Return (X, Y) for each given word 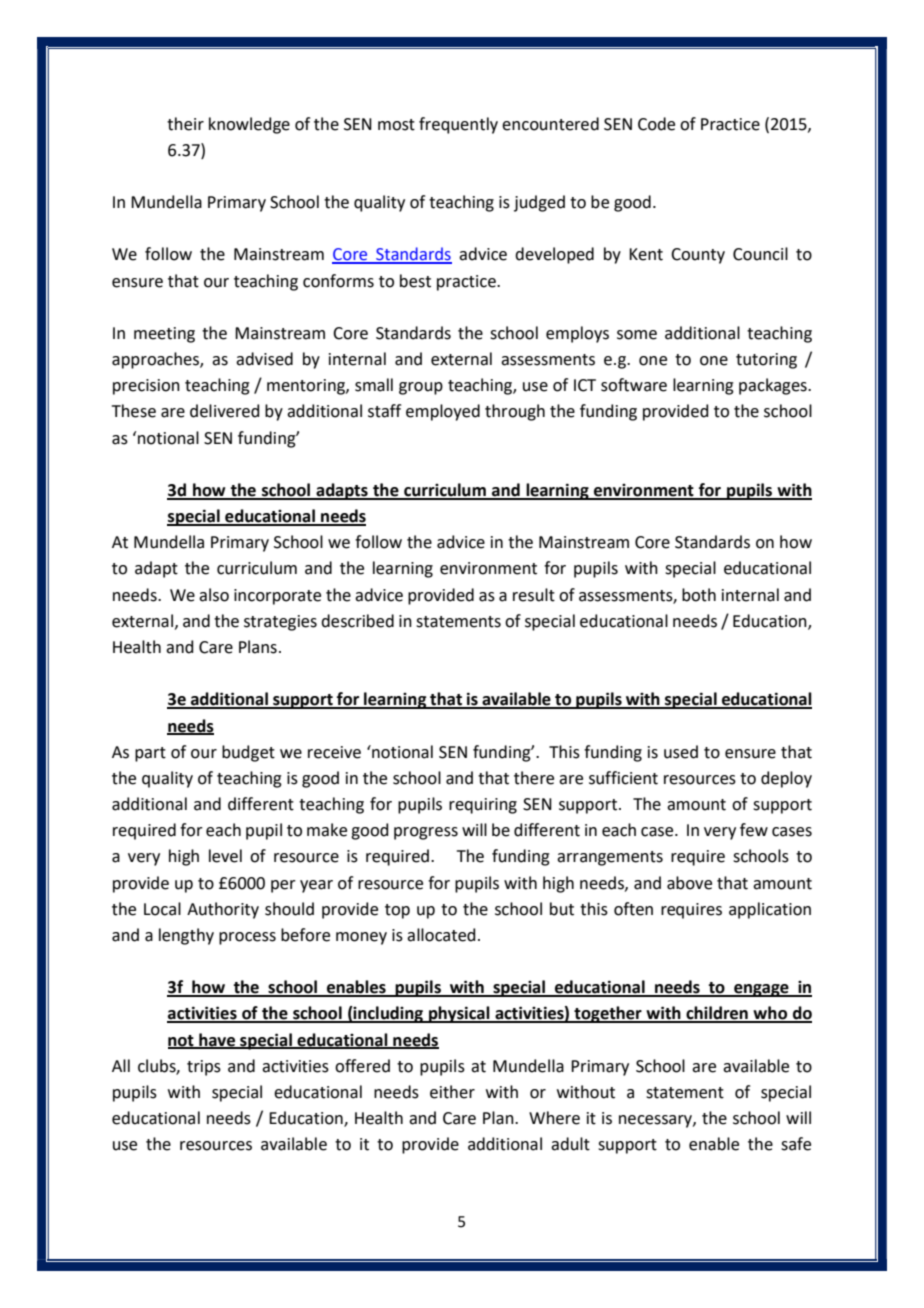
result (534, 595)
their (185, 124)
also (214, 595)
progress (426, 833)
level (225, 856)
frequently (458, 125)
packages (774, 386)
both (699, 595)
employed (443, 412)
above (689, 883)
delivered (225, 411)
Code (656, 124)
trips (204, 1068)
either (452, 1092)
